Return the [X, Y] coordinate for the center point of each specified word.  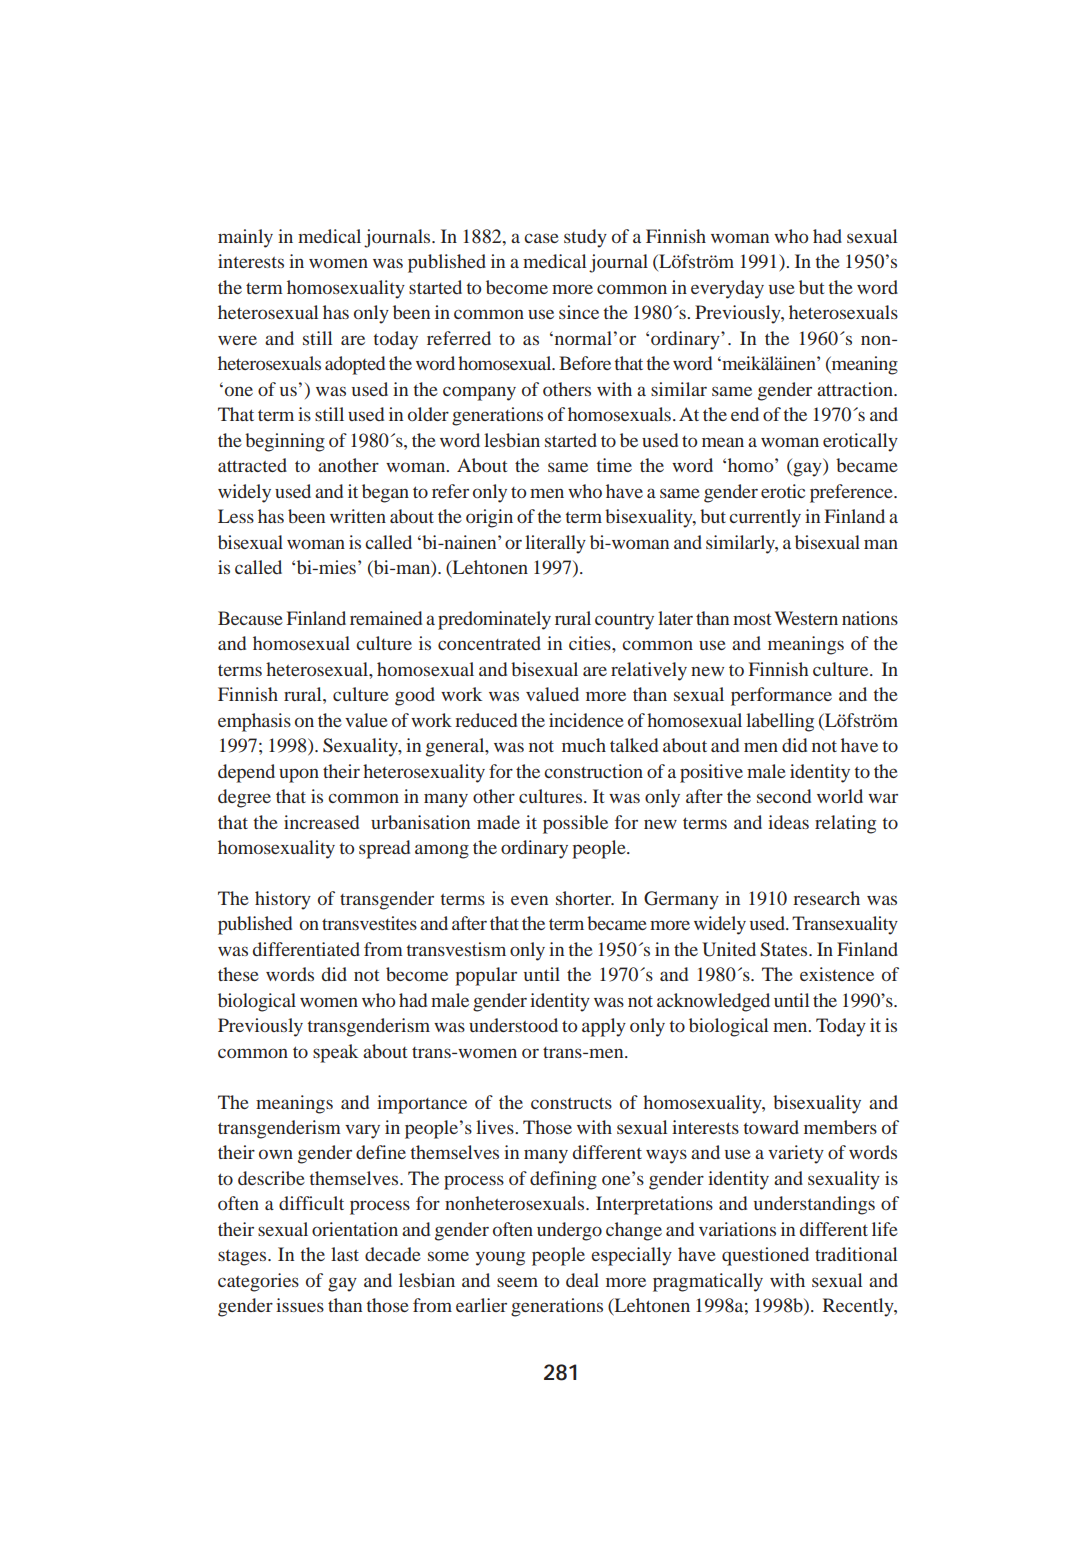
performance [781, 696]
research [826, 898]
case [541, 238]
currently [765, 518]
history [283, 900]
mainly [245, 238]
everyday [727, 289]
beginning [285, 442]
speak [335, 1053]
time [614, 465]
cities [591, 643]
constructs [571, 1103]
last [345, 1254]
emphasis [254, 722]
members [840, 1127]
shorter [585, 898]
